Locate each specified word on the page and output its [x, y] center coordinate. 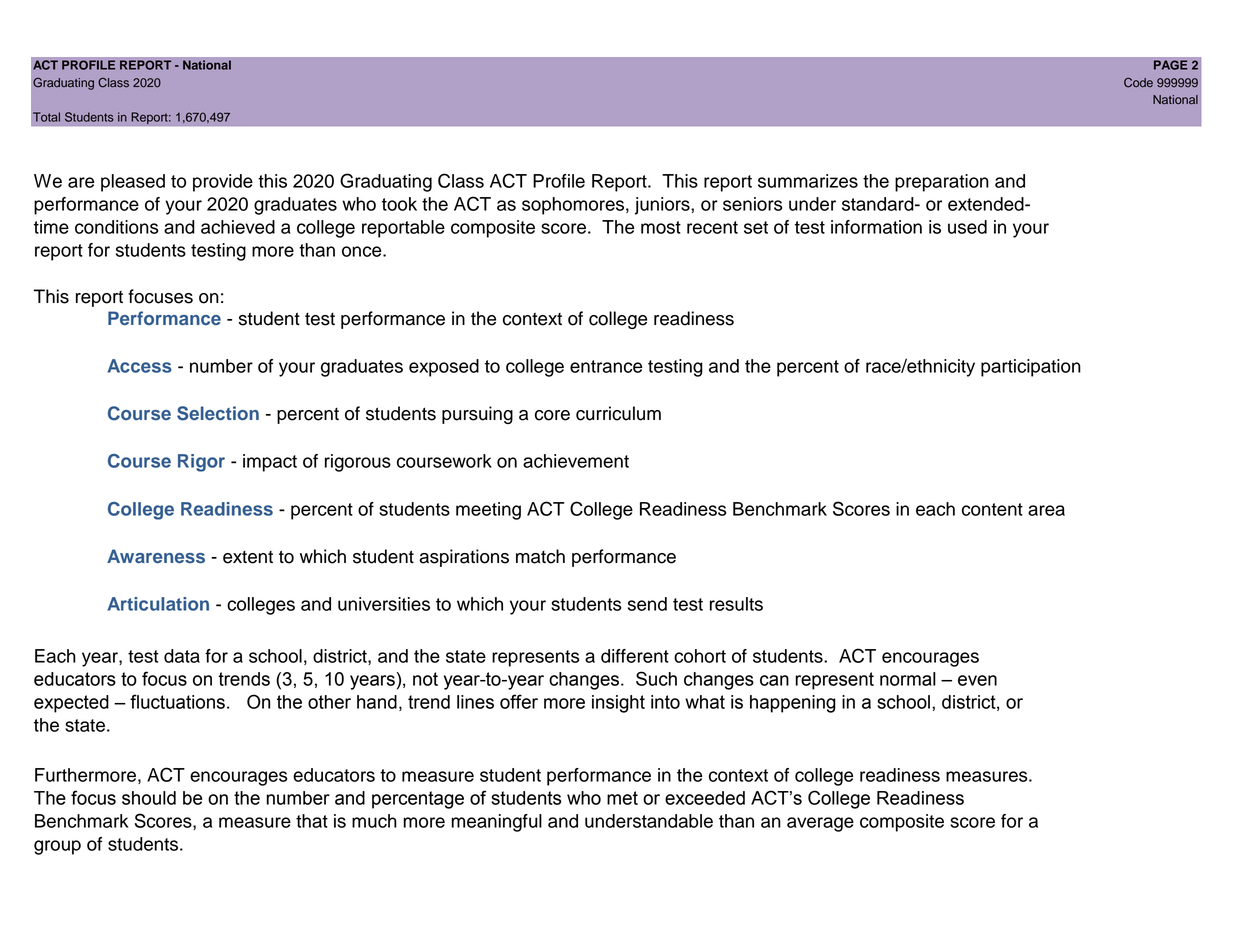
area [1046, 510]
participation [1031, 368]
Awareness [156, 556]
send [647, 604]
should [149, 798]
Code [1138, 82]
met [622, 798]
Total [46, 117]
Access [139, 366]
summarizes [808, 181]
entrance [606, 366]
